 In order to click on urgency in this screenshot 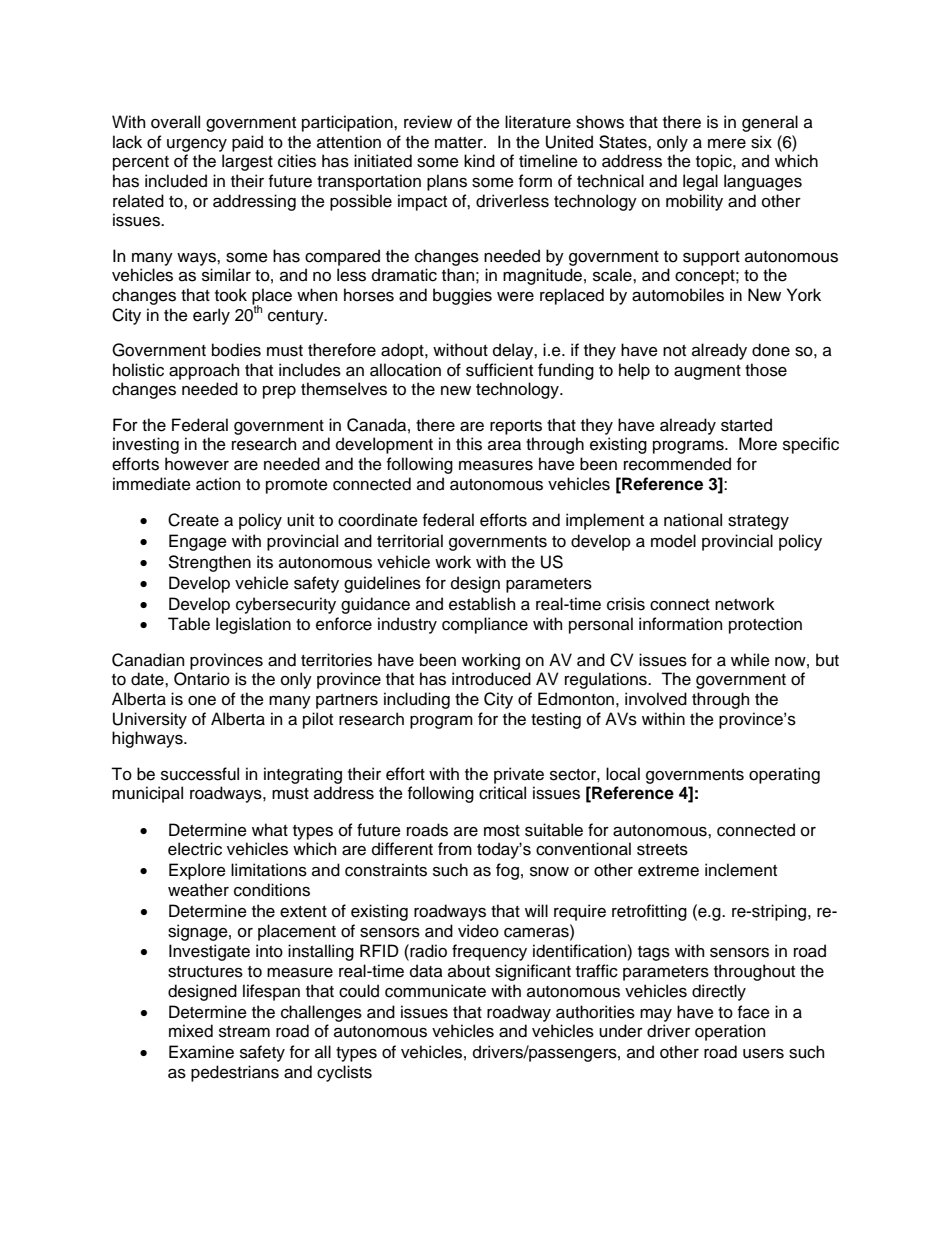, I will do `click(197, 145)`.
